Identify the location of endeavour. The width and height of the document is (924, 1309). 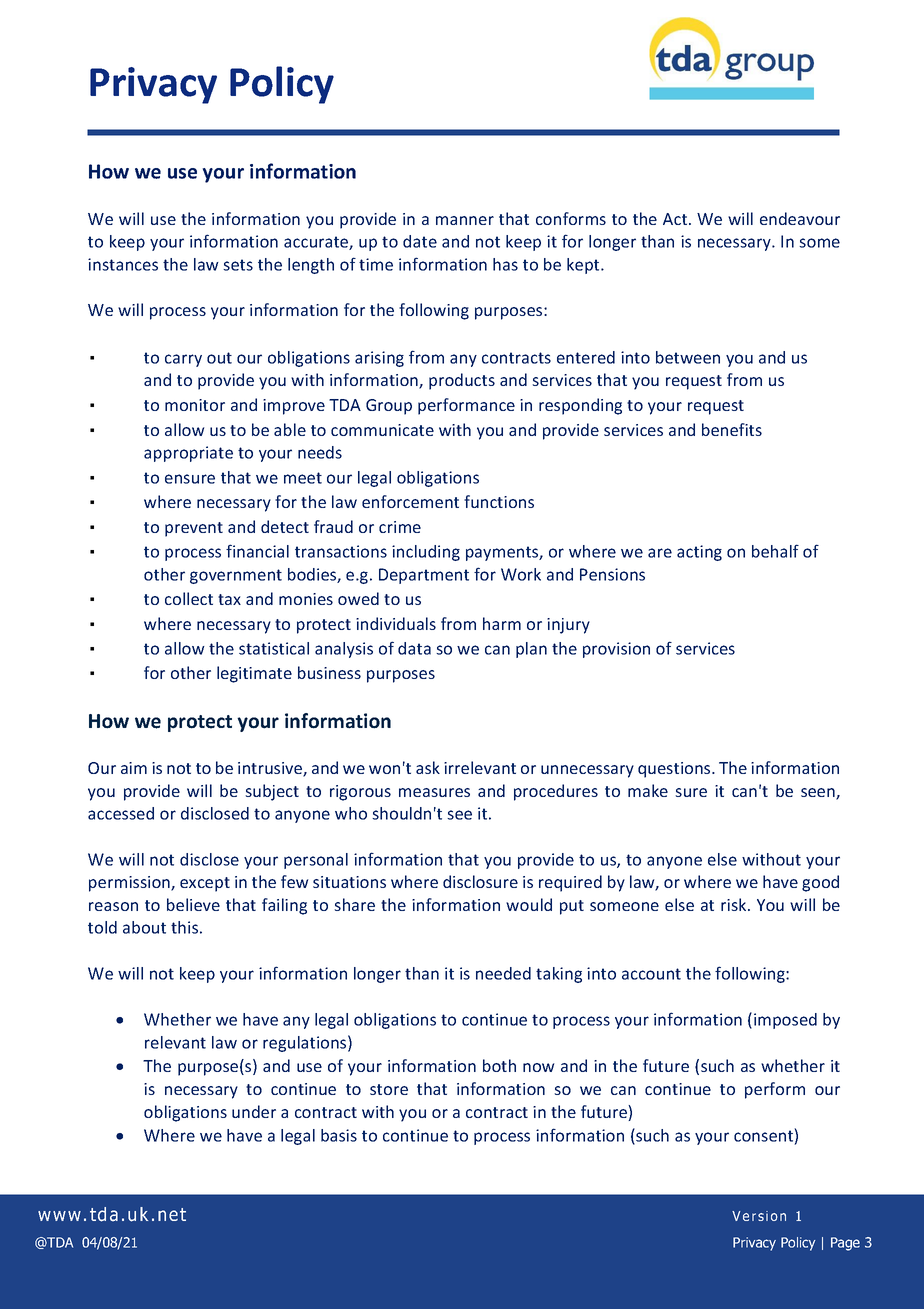
(800, 218).
